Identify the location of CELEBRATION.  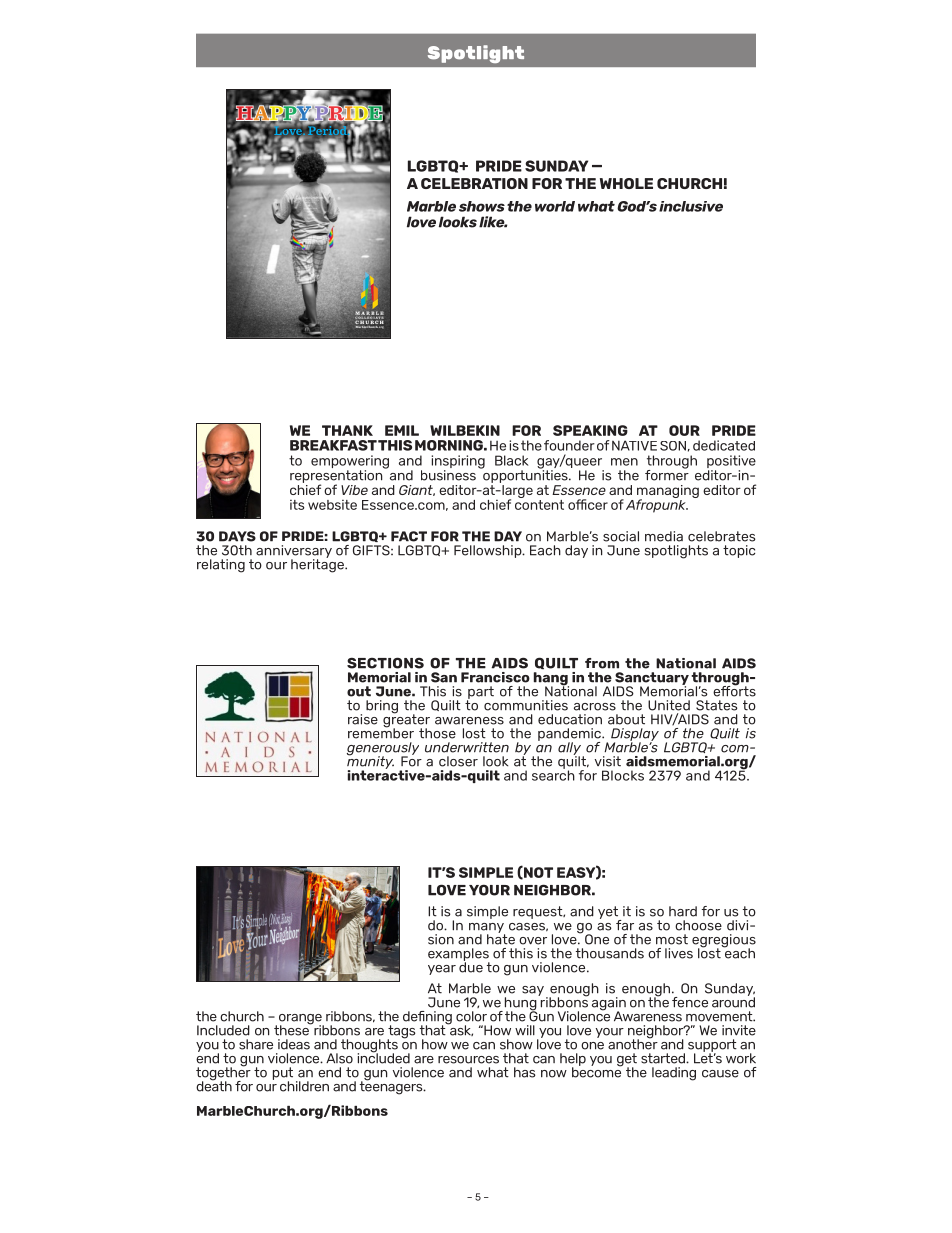
(474, 183).
